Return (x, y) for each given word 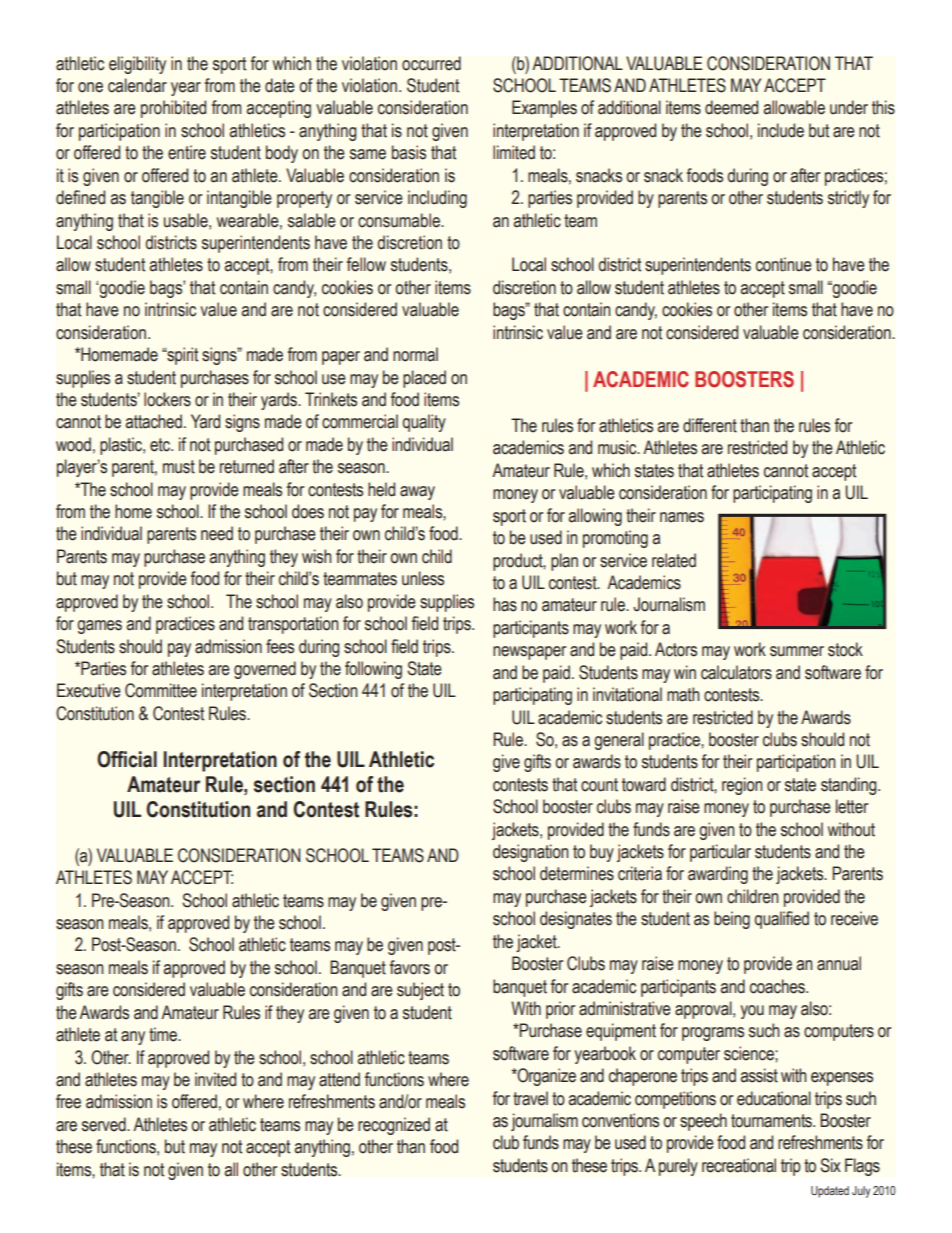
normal (415, 354)
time (164, 1034)
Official (127, 759)
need (217, 533)
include (781, 130)
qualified (782, 920)
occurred (431, 63)
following (373, 670)
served (105, 1124)
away (417, 493)
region (742, 786)
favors (410, 967)
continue (784, 264)
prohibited (173, 109)
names (682, 517)
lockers (167, 399)
